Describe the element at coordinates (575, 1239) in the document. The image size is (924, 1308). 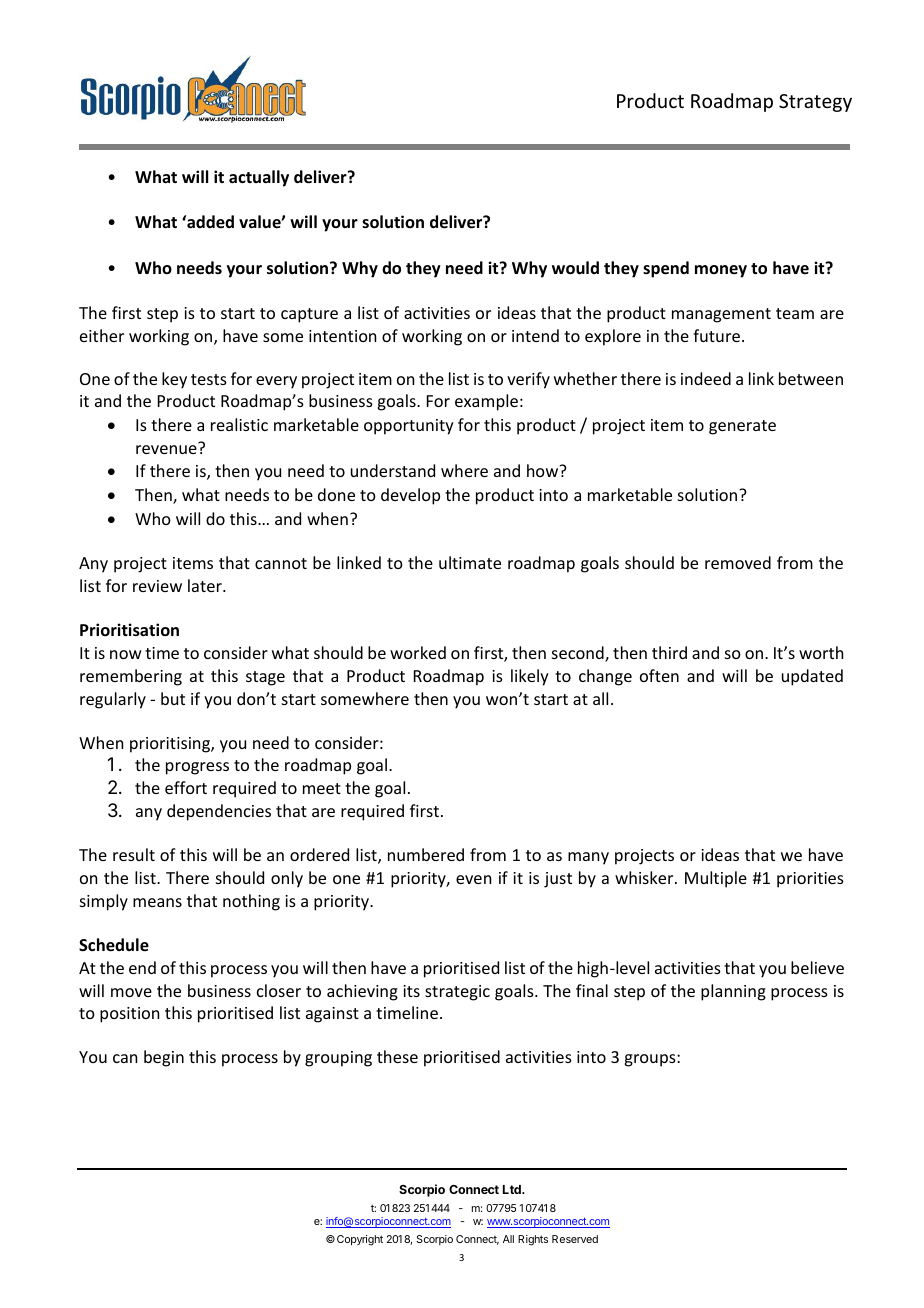
I see `Reserved` at that location.
